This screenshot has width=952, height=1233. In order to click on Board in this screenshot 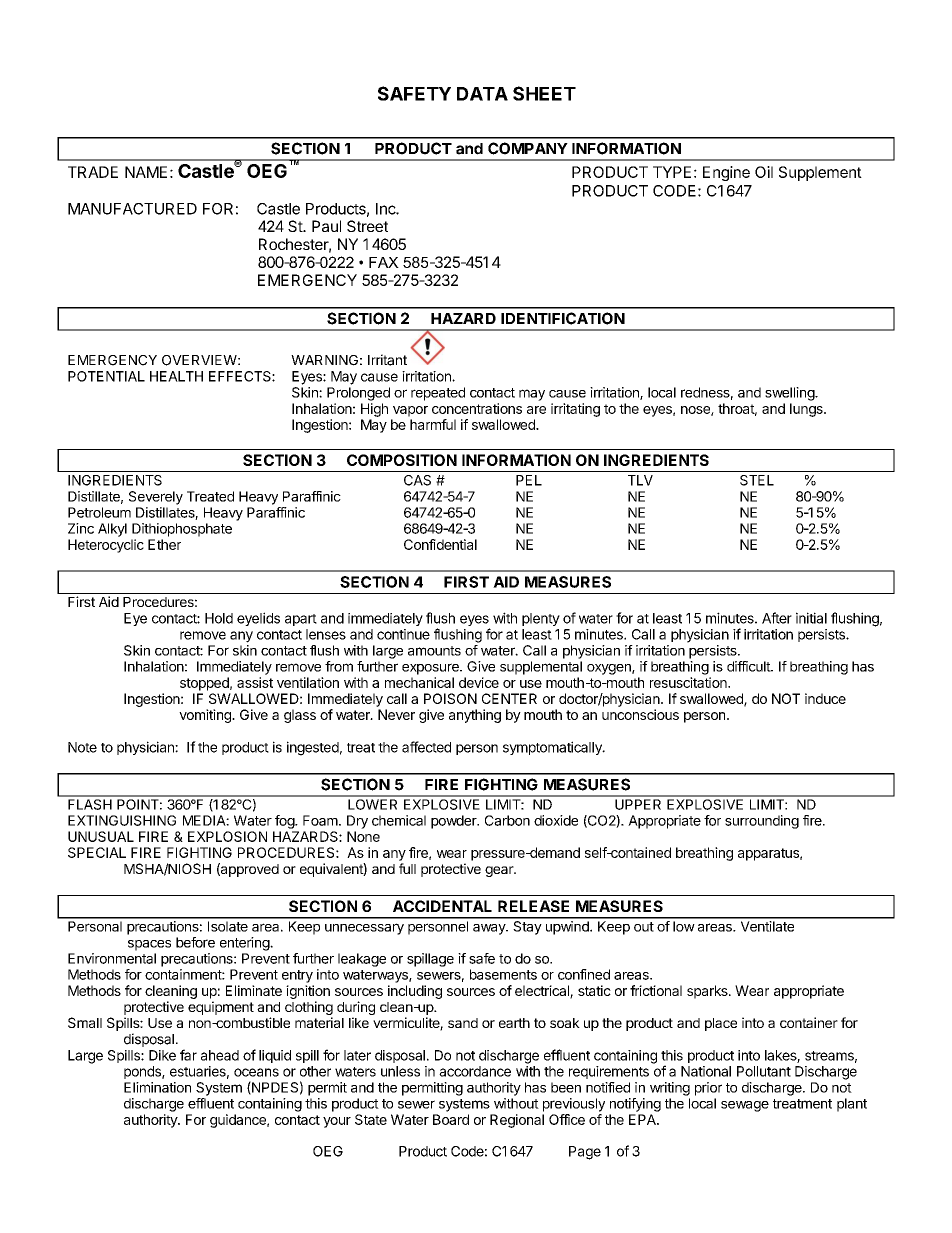, I will do `click(451, 1119)`.
